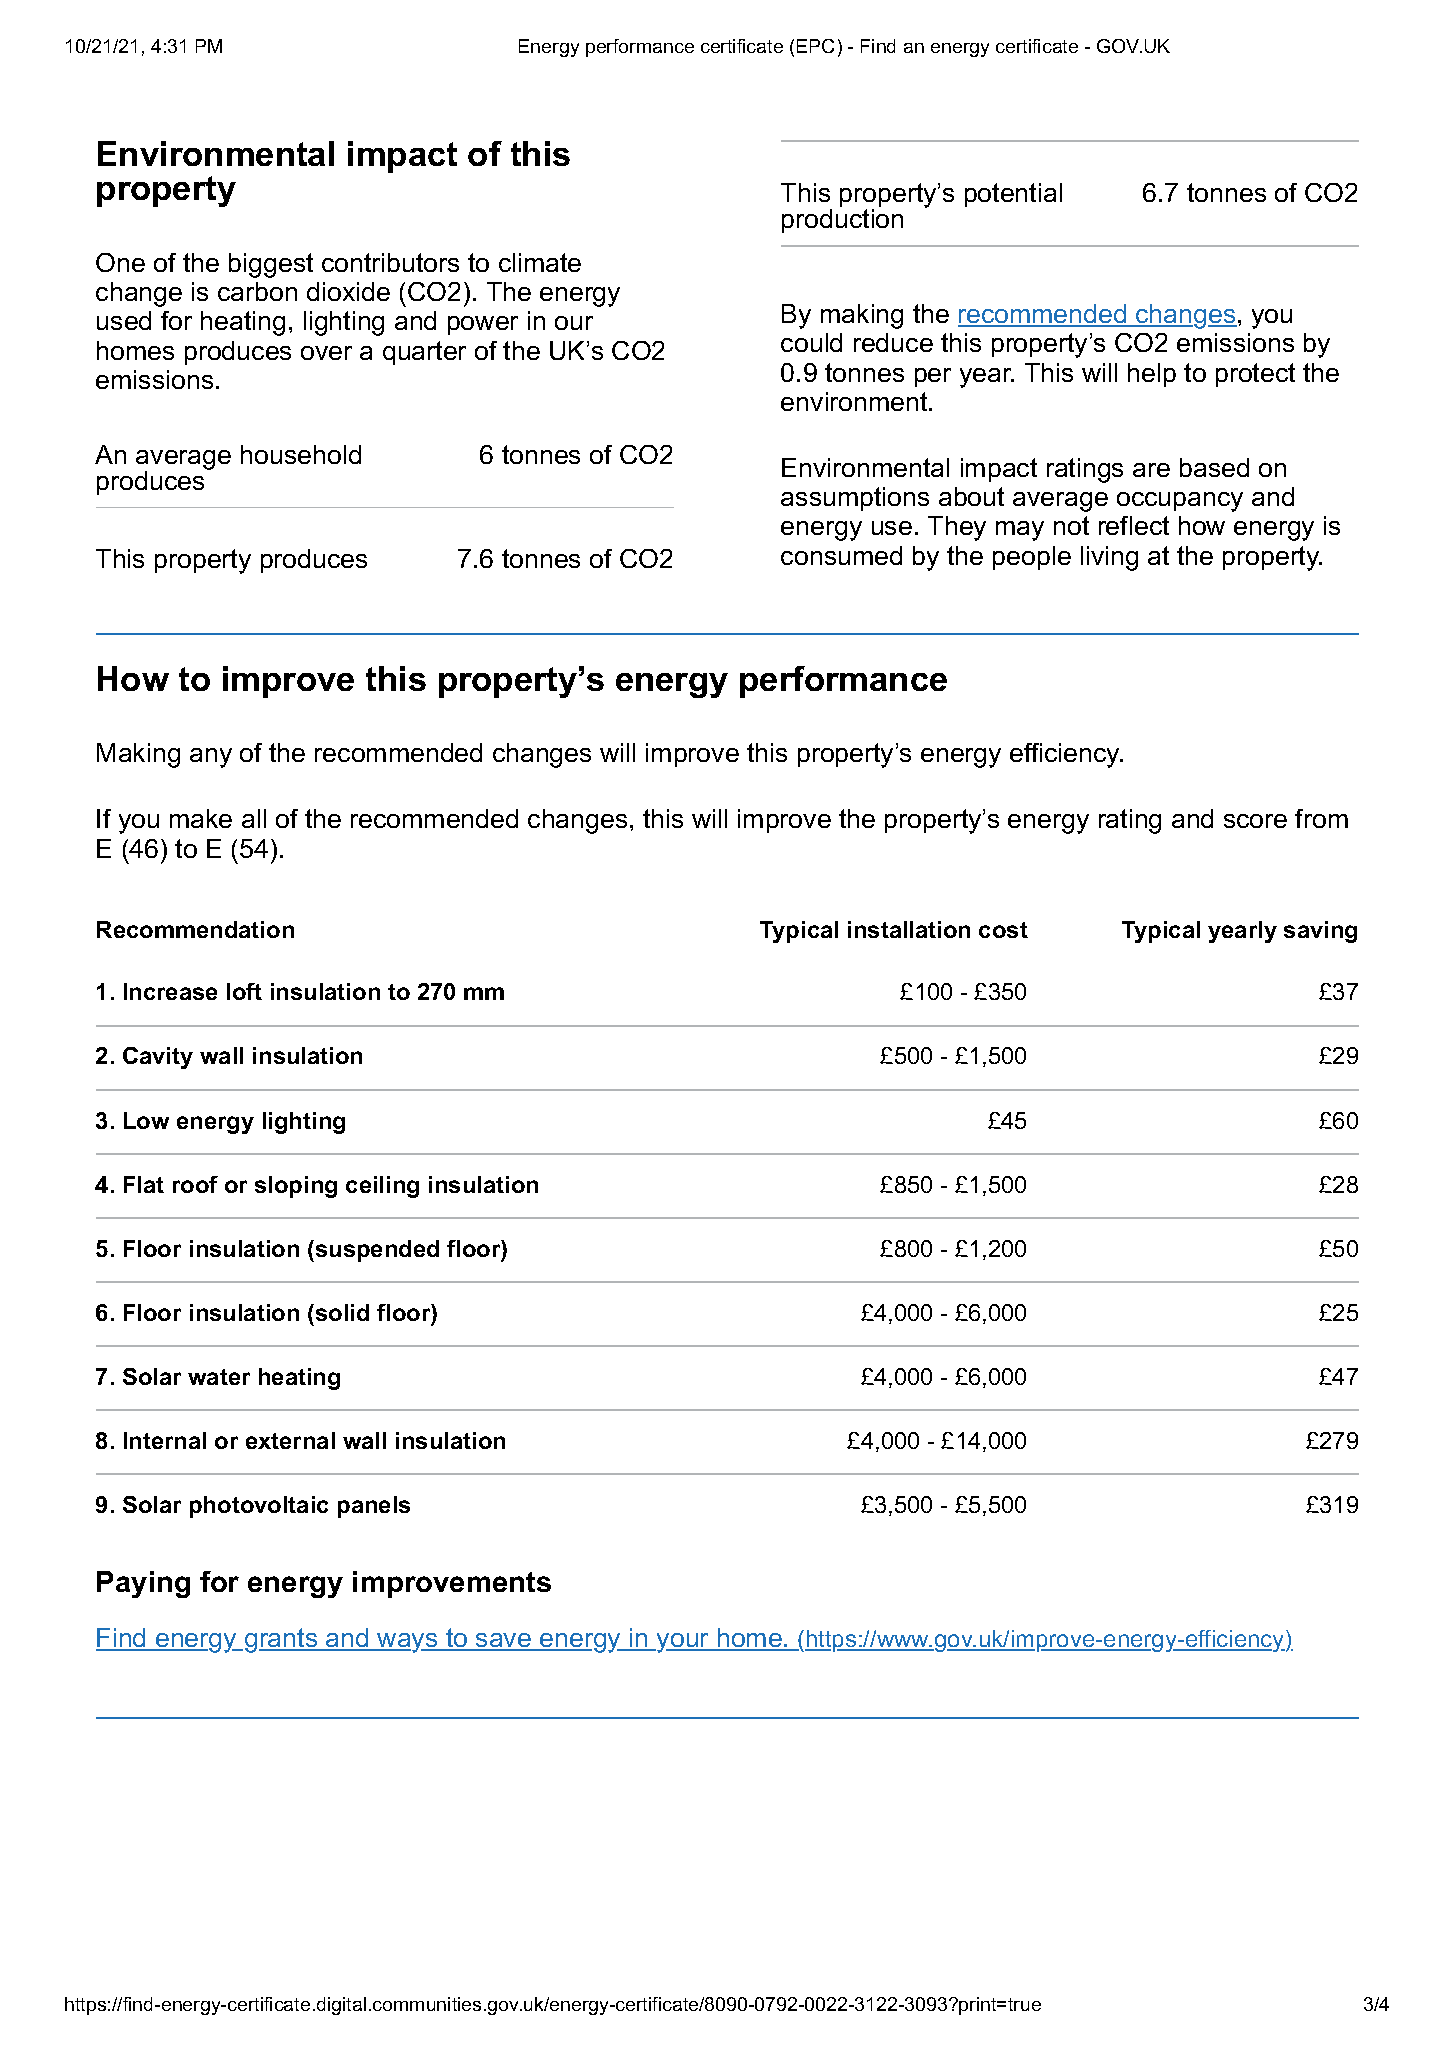 The height and width of the document is (2053, 1455). Describe the element at coordinates (158, 1058) in the document. I see `Cavity` at that location.
